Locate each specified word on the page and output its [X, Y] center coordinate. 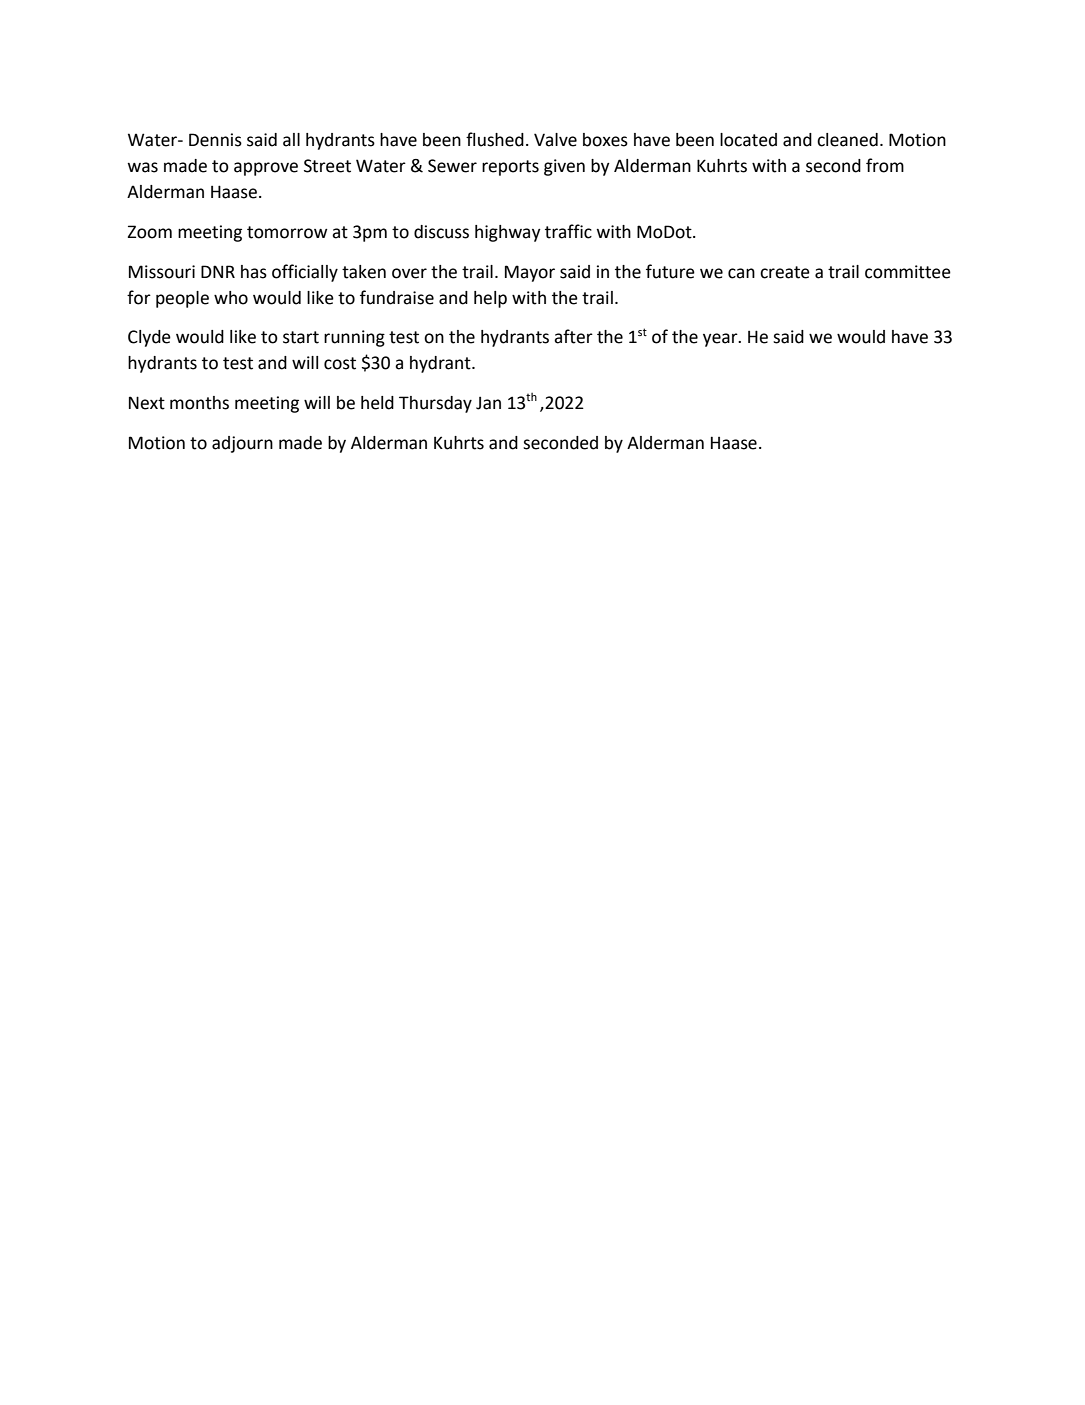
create [785, 272]
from [885, 165]
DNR [218, 271]
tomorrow [287, 232]
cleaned [847, 140]
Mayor [530, 273]
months [199, 403]
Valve [555, 140]
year [721, 340]
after [573, 336]
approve [266, 169]
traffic [568, 231]
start [301, 337]
